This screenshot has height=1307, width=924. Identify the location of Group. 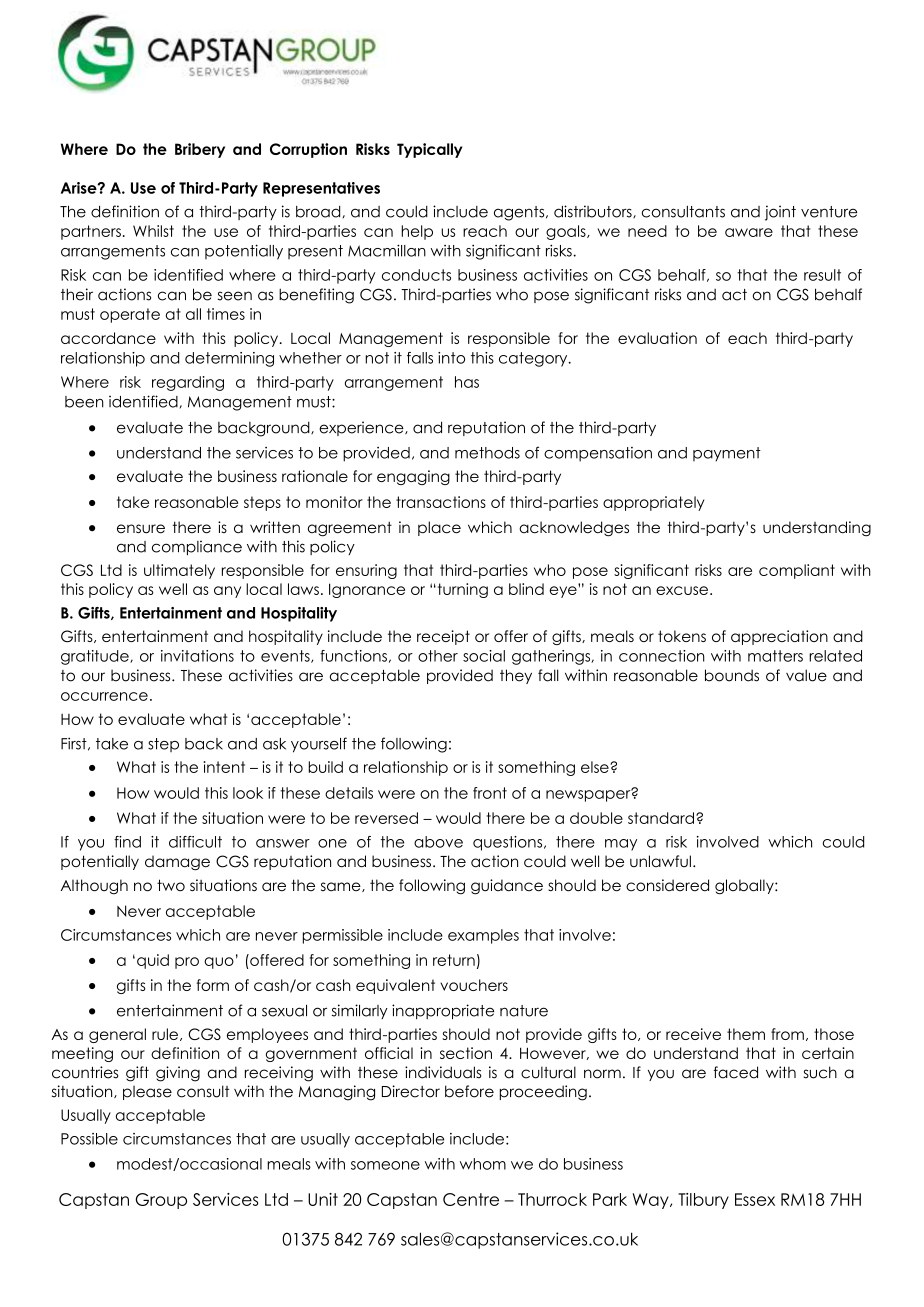
(161, 1201).
